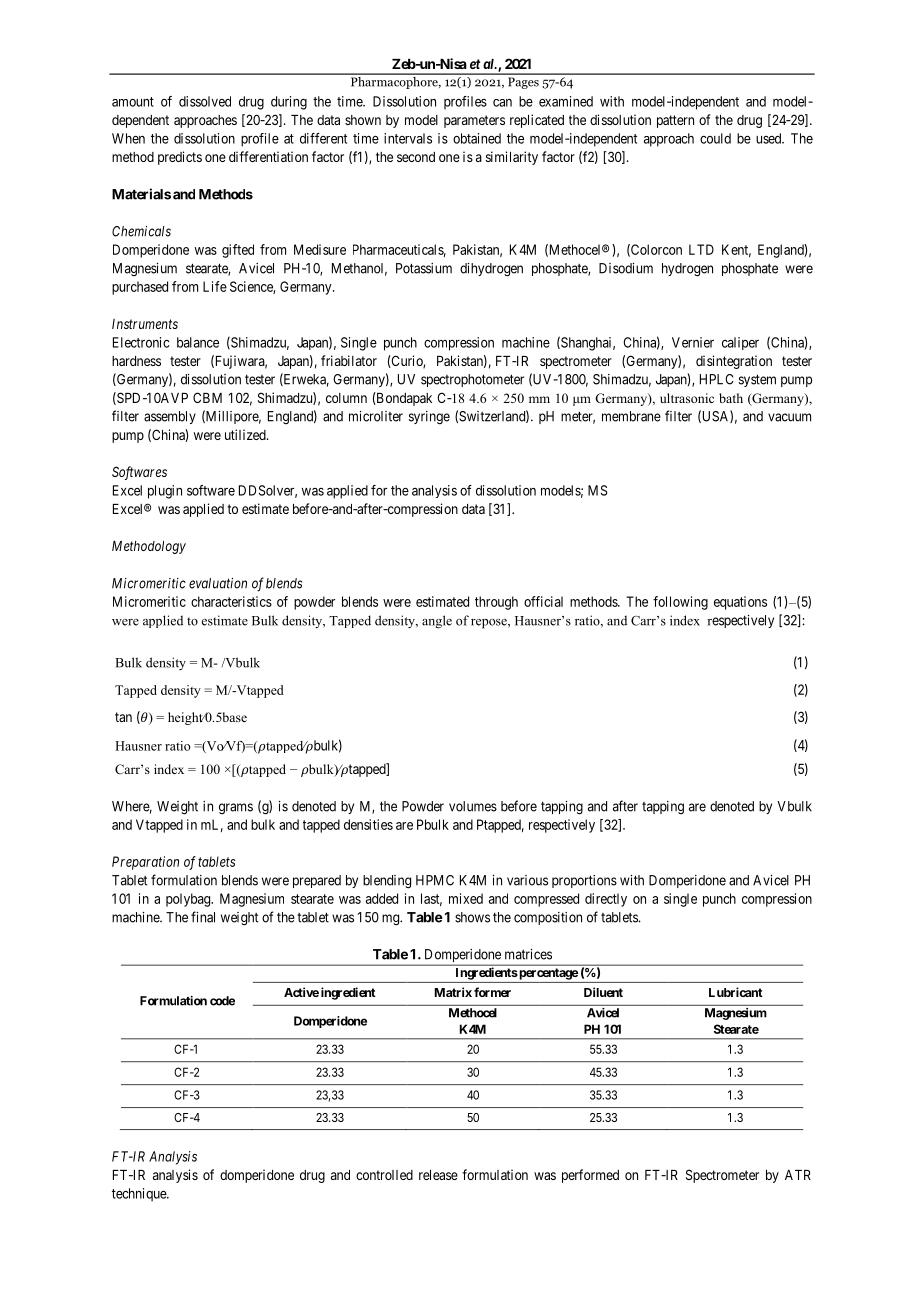 The height and width of the document is (1308, 924). Describe the element at coordinates (140, 1195) in the document. I see `technique` at that location.
